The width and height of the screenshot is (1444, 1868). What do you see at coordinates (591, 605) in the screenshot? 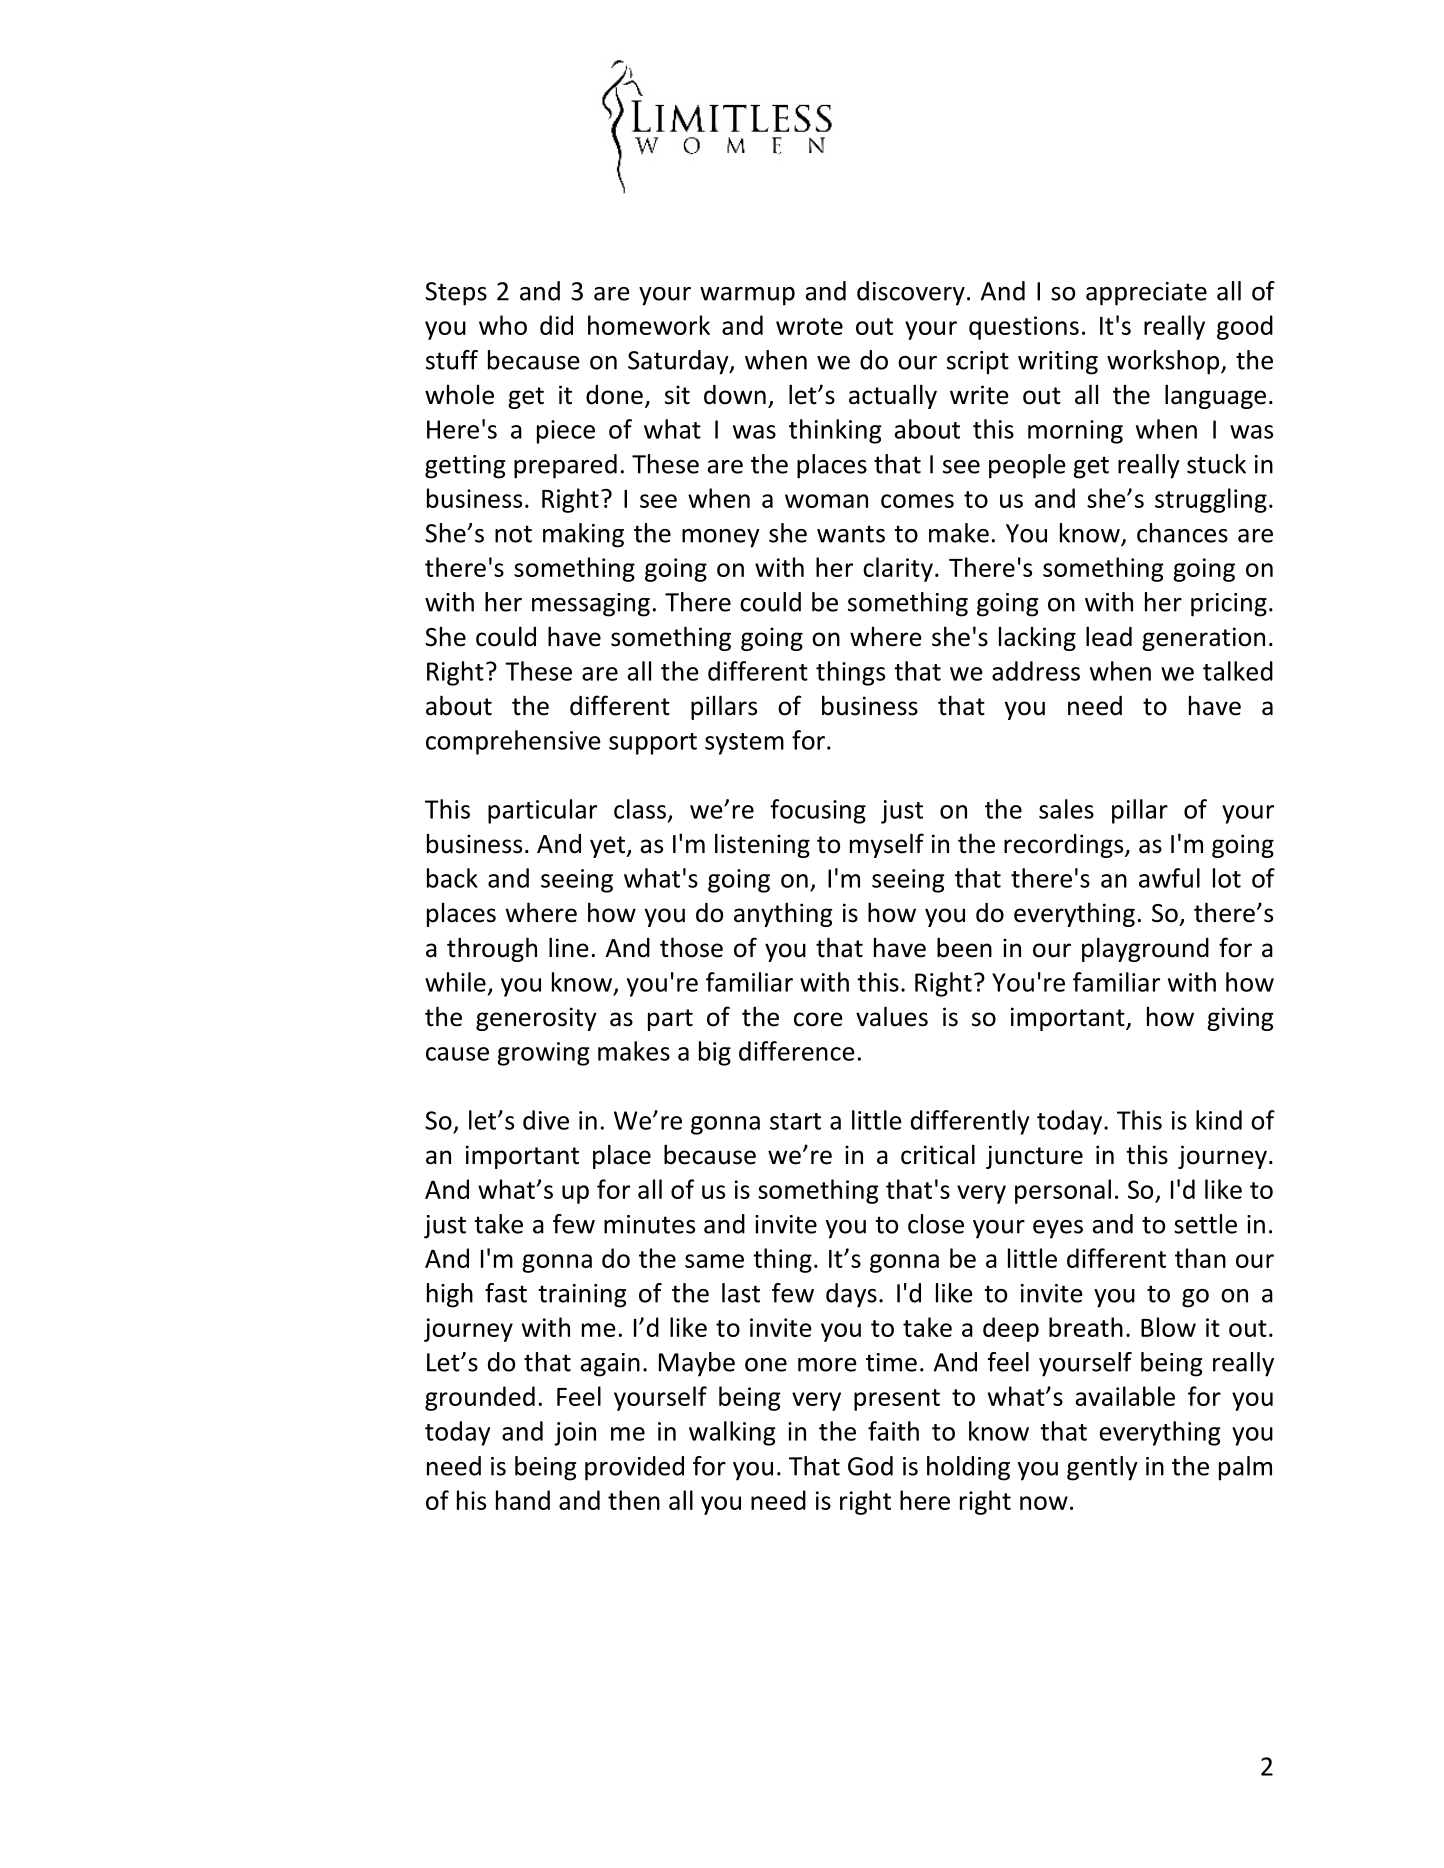
I see `messaging` at bounding box center [591, 605].
